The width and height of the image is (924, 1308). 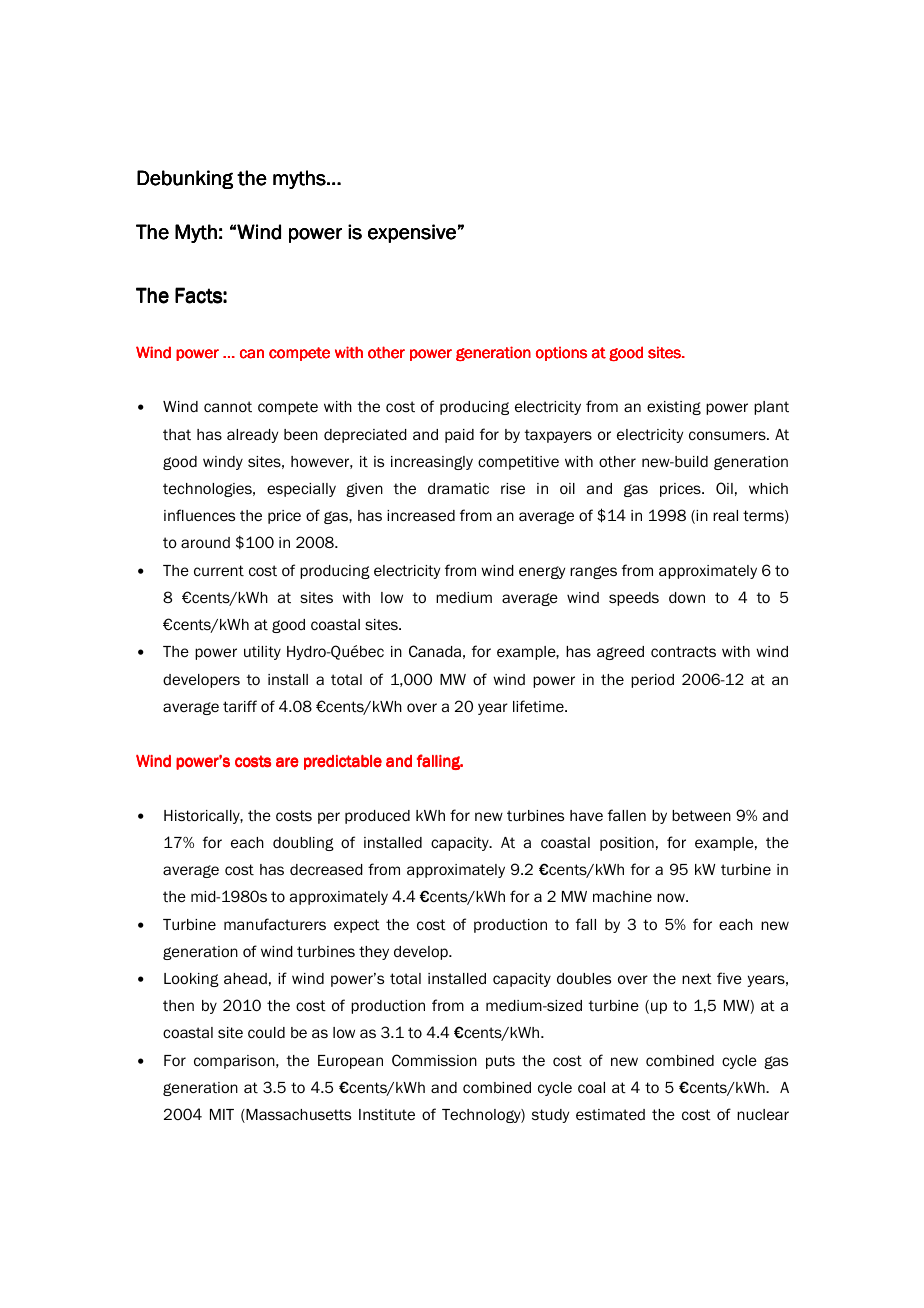 What do you see at coordinates (240, 706) in the image?
I see `tariff` at bounding box center [240, 706].
